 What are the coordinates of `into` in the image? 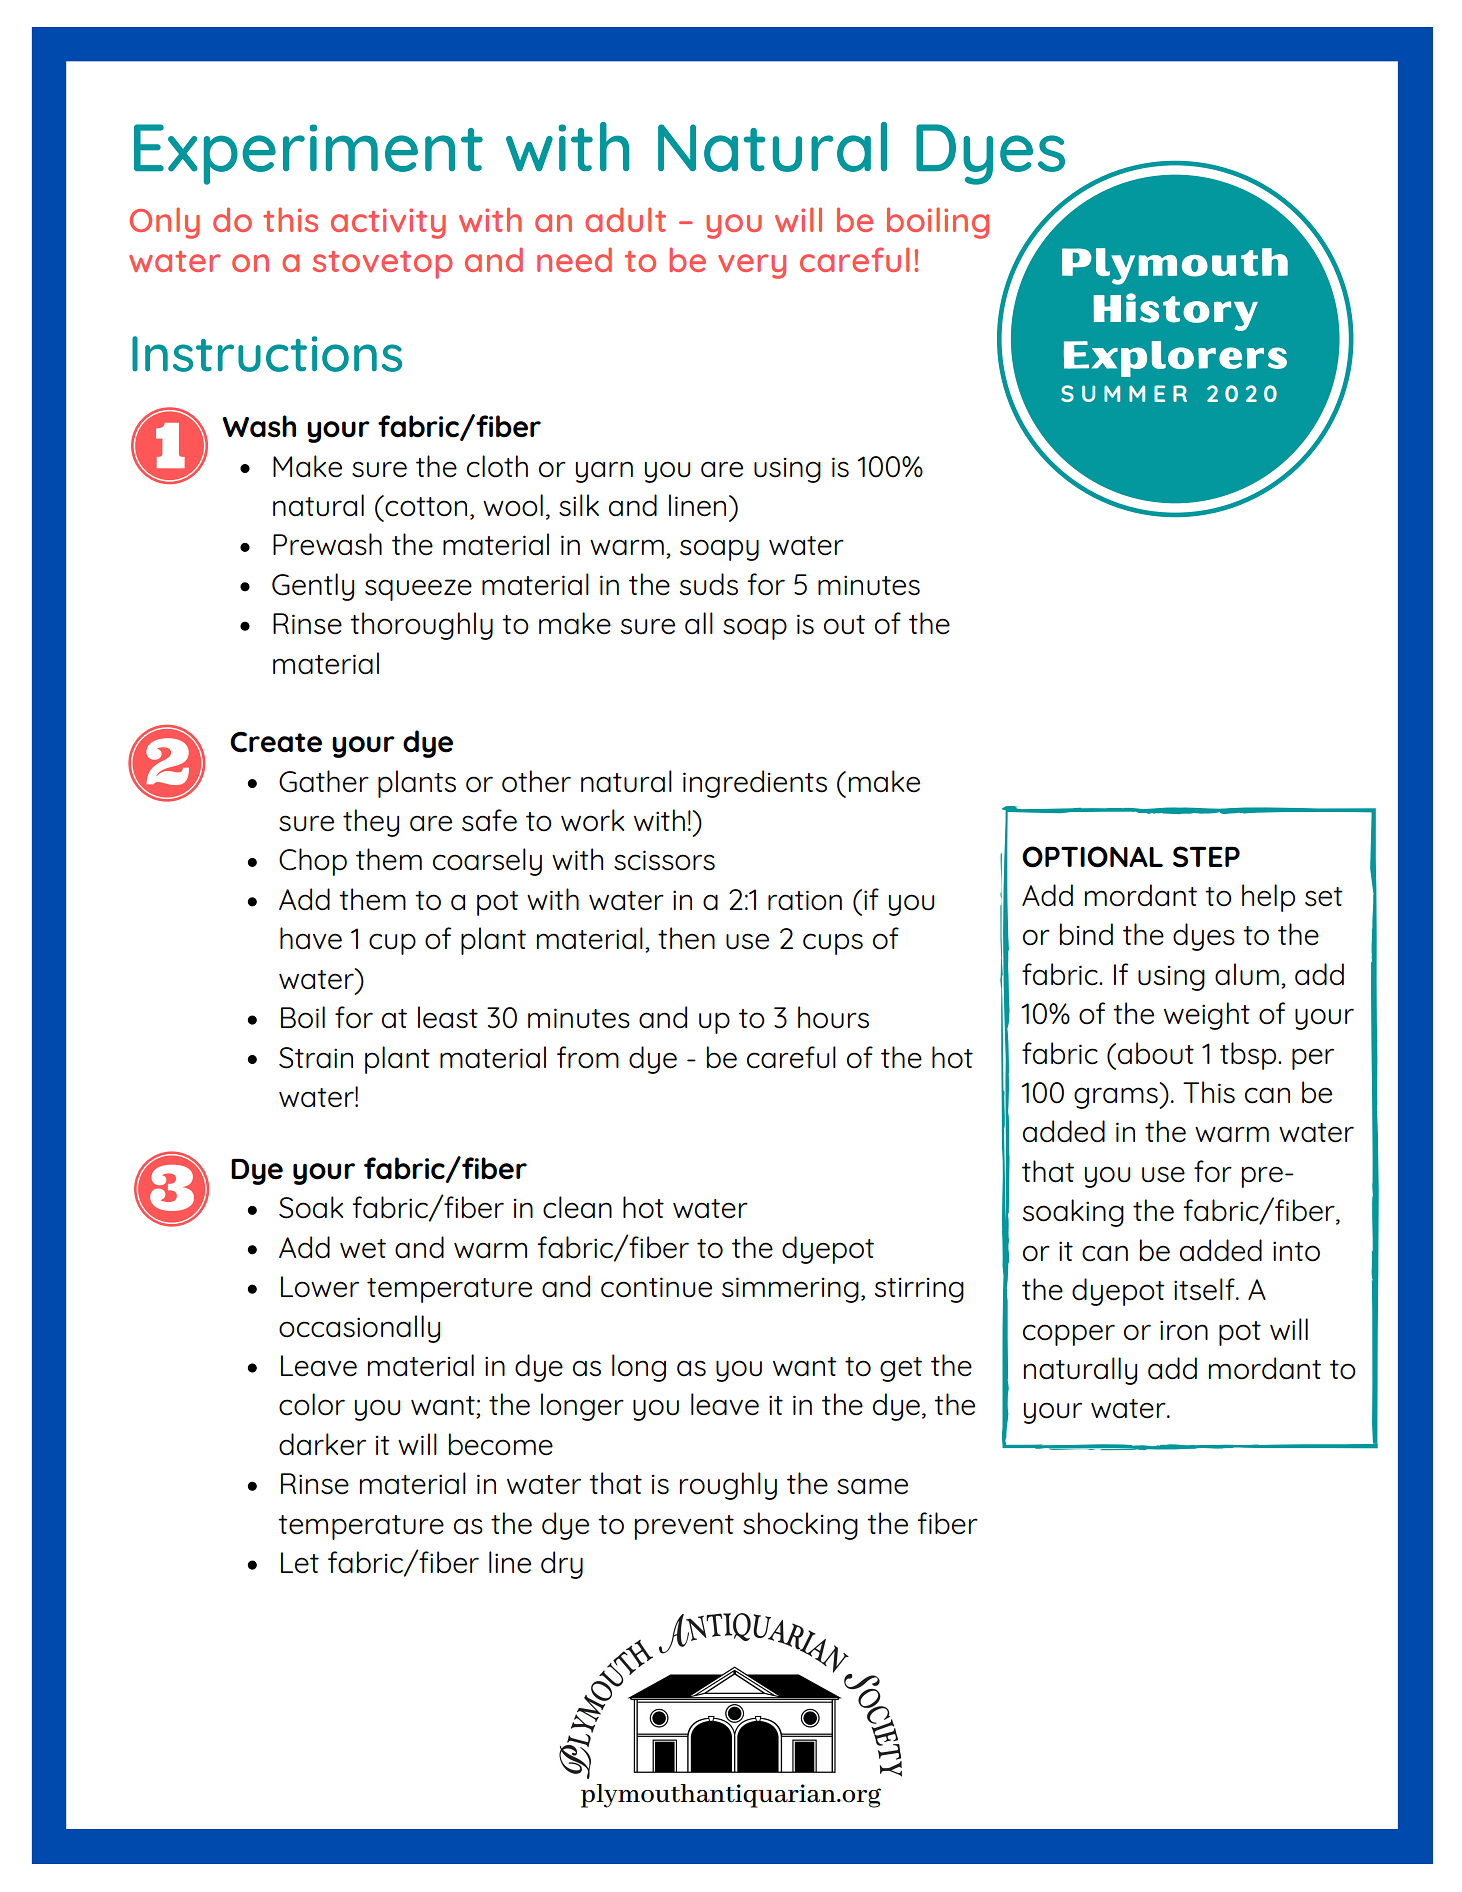 It's located at (1296, 1251).
